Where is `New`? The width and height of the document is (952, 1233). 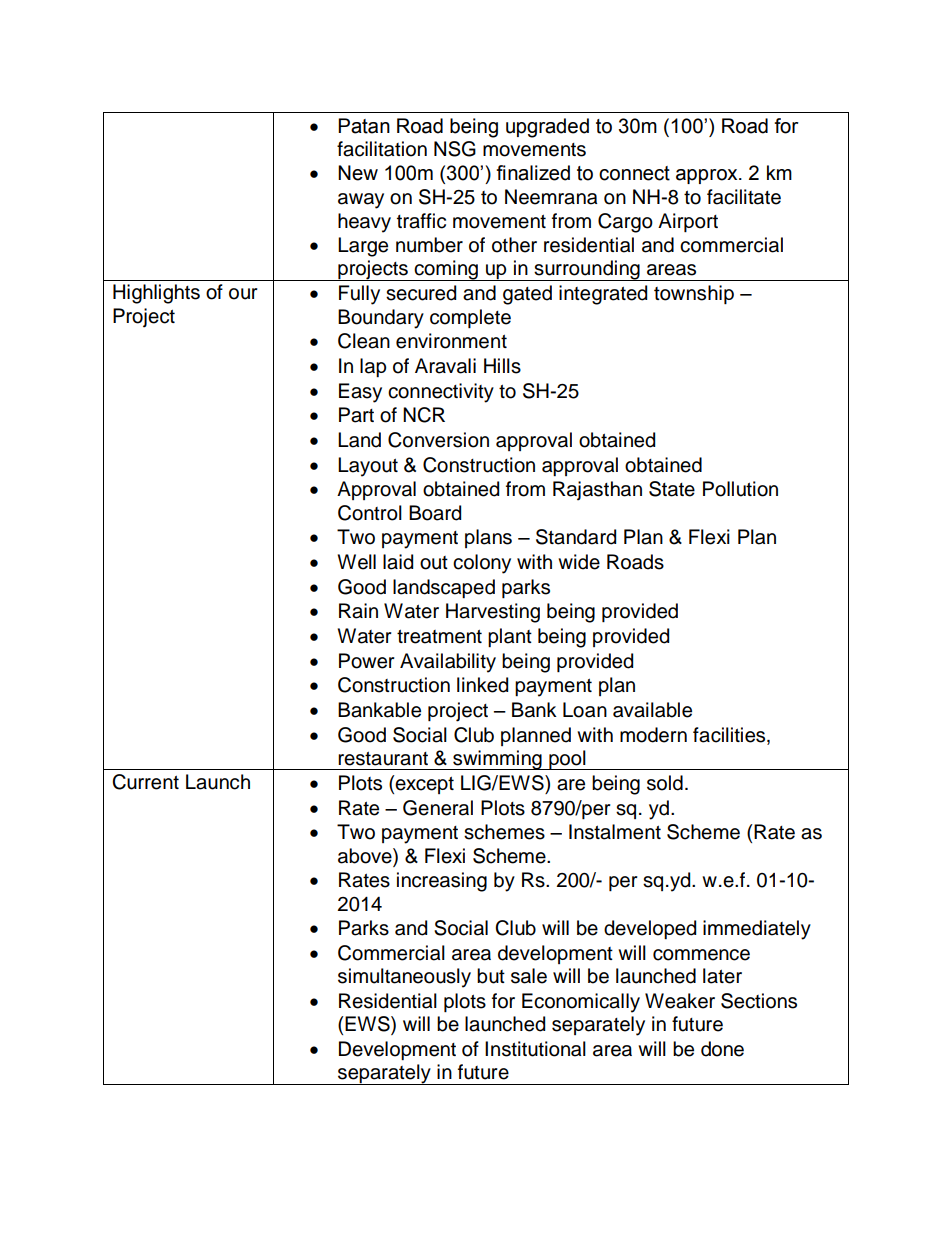 New is located at coordinates (358, 173).
